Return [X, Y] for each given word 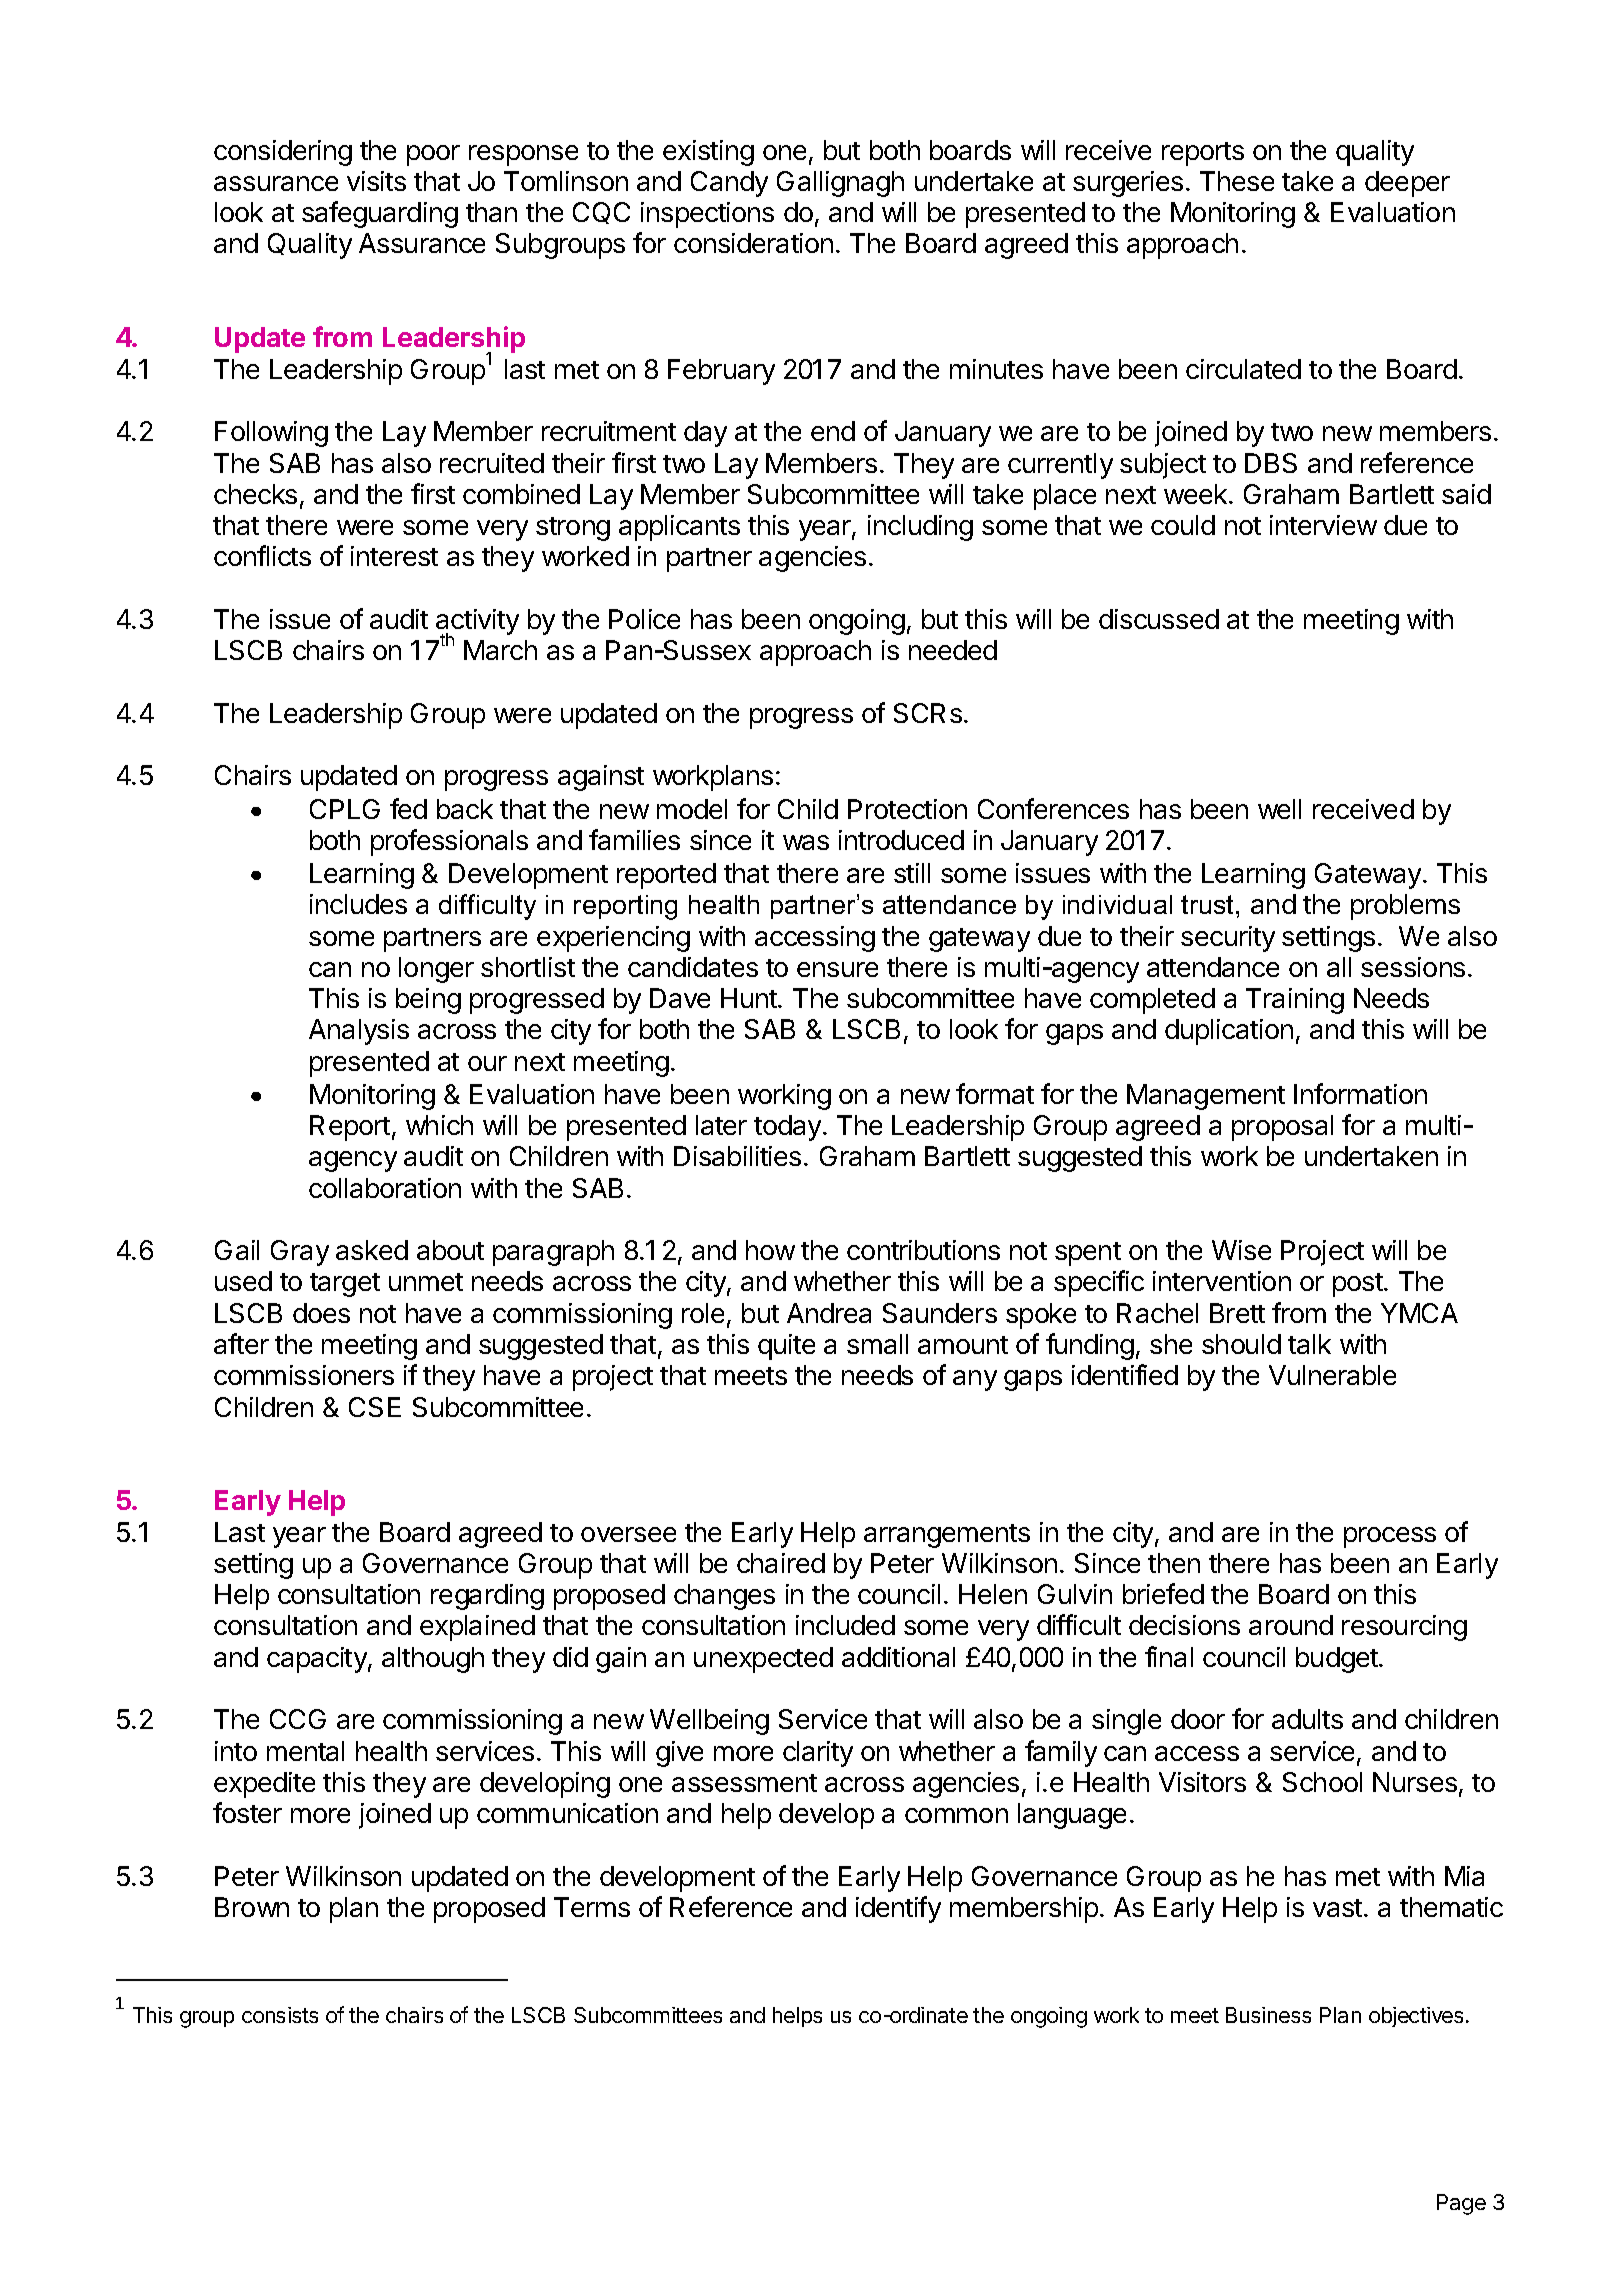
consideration [753, 243]
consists [280, 2015]
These [1237, 181]
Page [1461, 2204]
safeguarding [380, 214]
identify [898, 1909]
